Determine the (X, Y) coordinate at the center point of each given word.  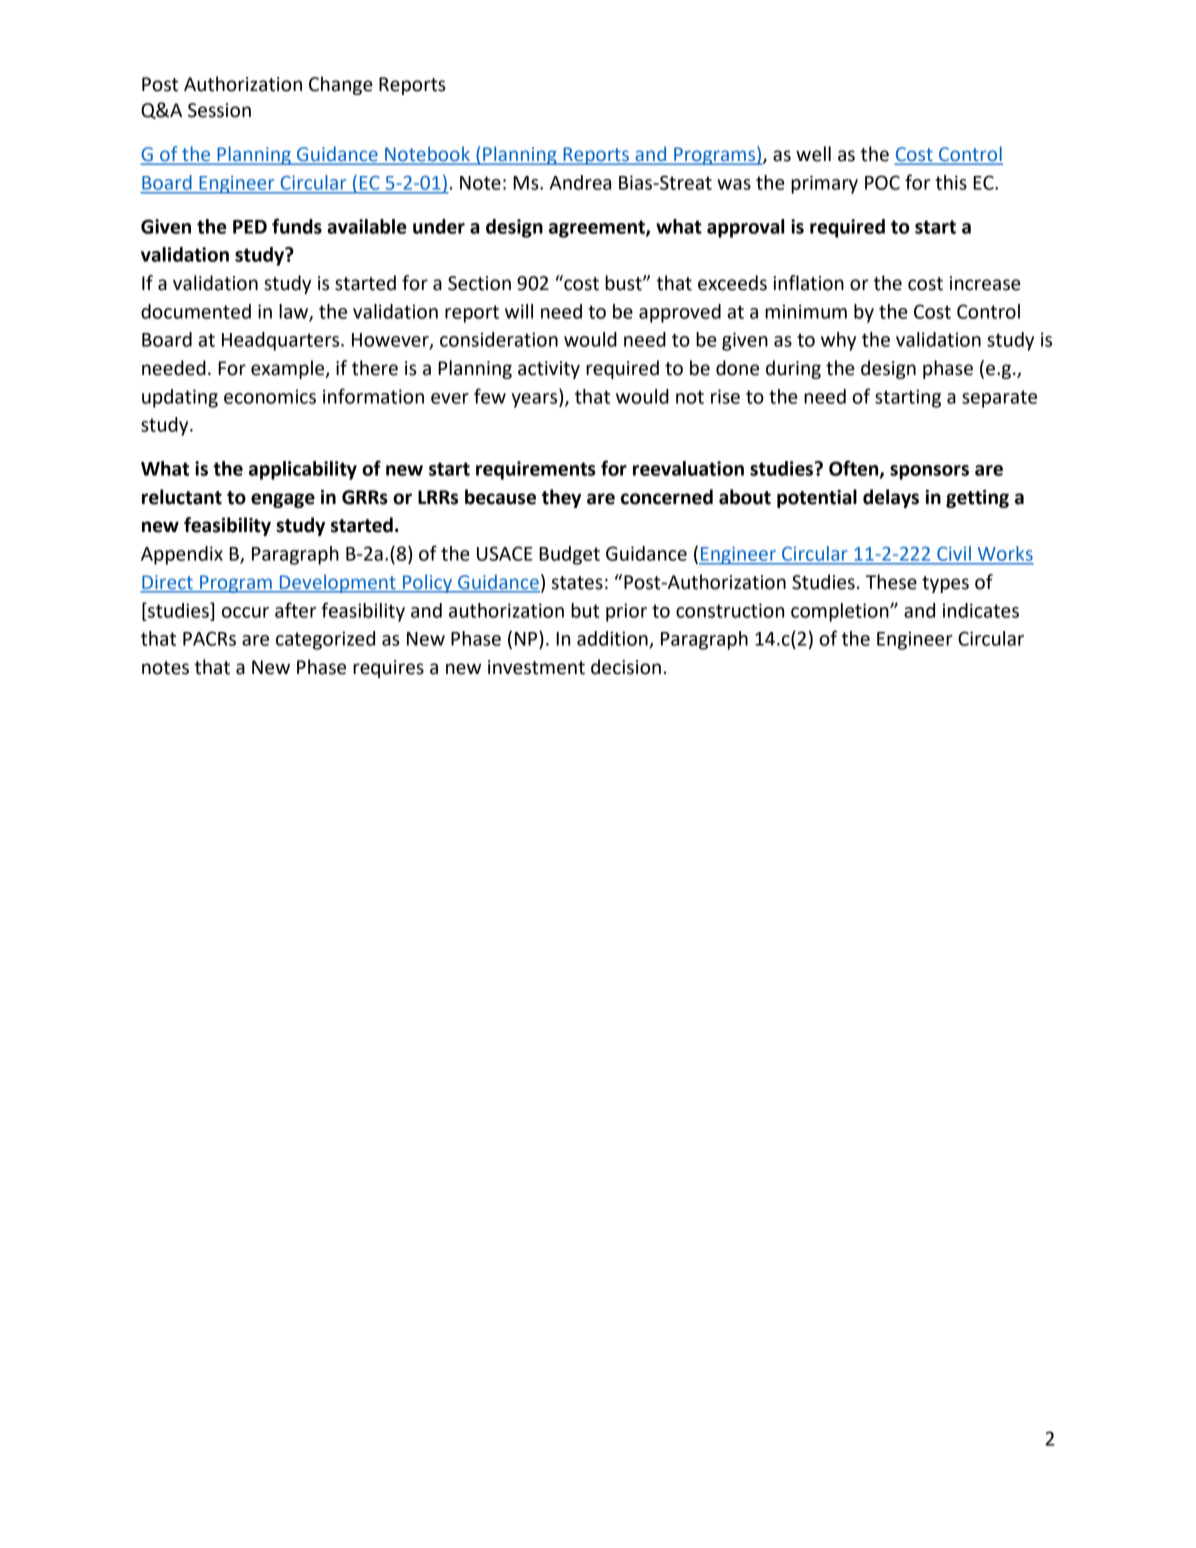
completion (841, 612)
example (289, 369)
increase (985, 283)
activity (549, 370)
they (561, 498)
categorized (325, 640)
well (813, 154)
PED (250, 227)
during (793, 369)
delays (891, 498)
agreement (598, 229)
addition (613, 639)
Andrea (580, 182)
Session (219, 110)
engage (283, 500)
